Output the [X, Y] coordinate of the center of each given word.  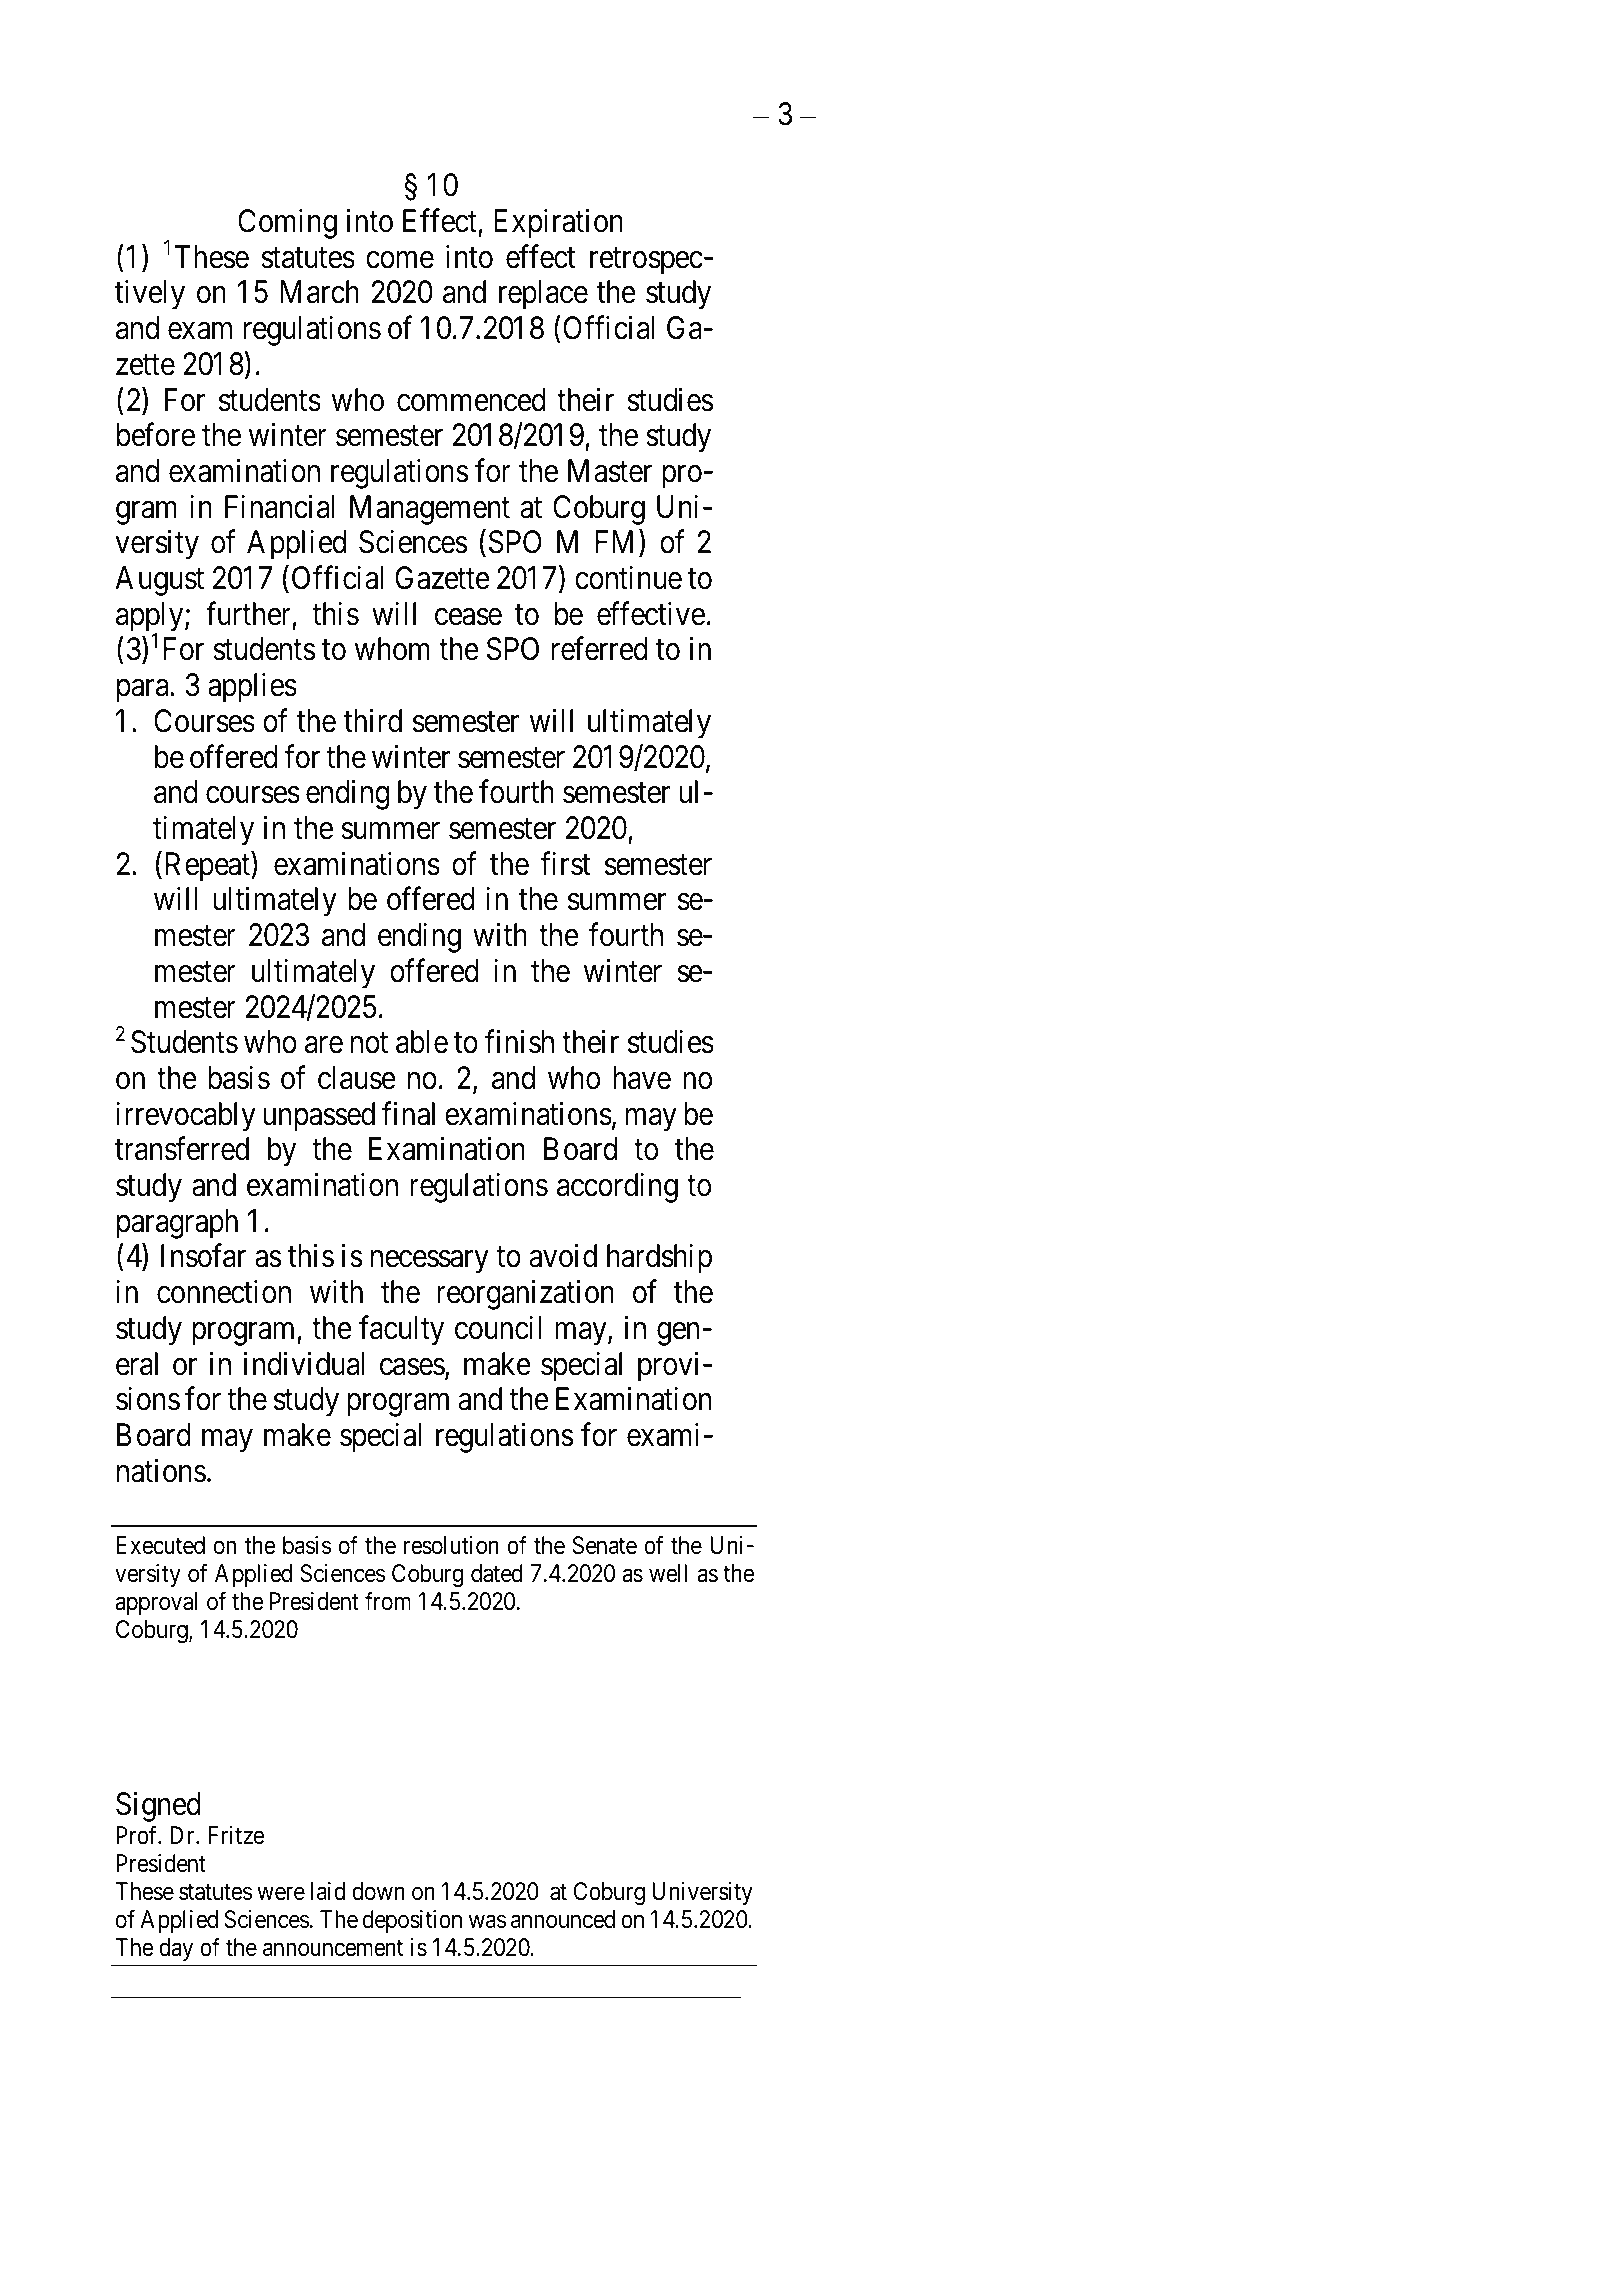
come [400, 260]
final [408, 1114]
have [642, 1078]
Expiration [558, 224]
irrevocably [186, 1117]
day [176, 1949]
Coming [287, 224]
